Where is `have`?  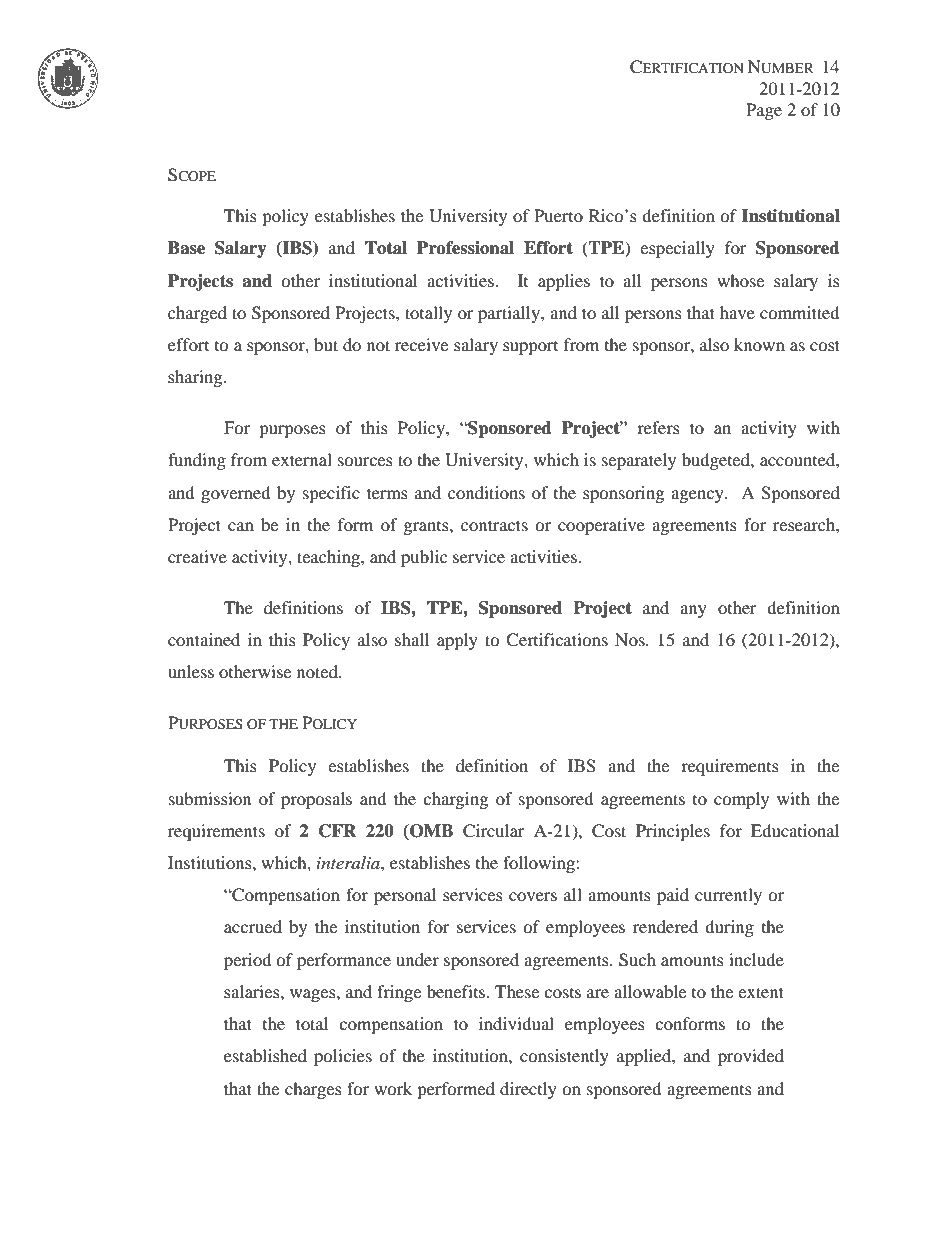
have is located at coordinates (737, 312).
